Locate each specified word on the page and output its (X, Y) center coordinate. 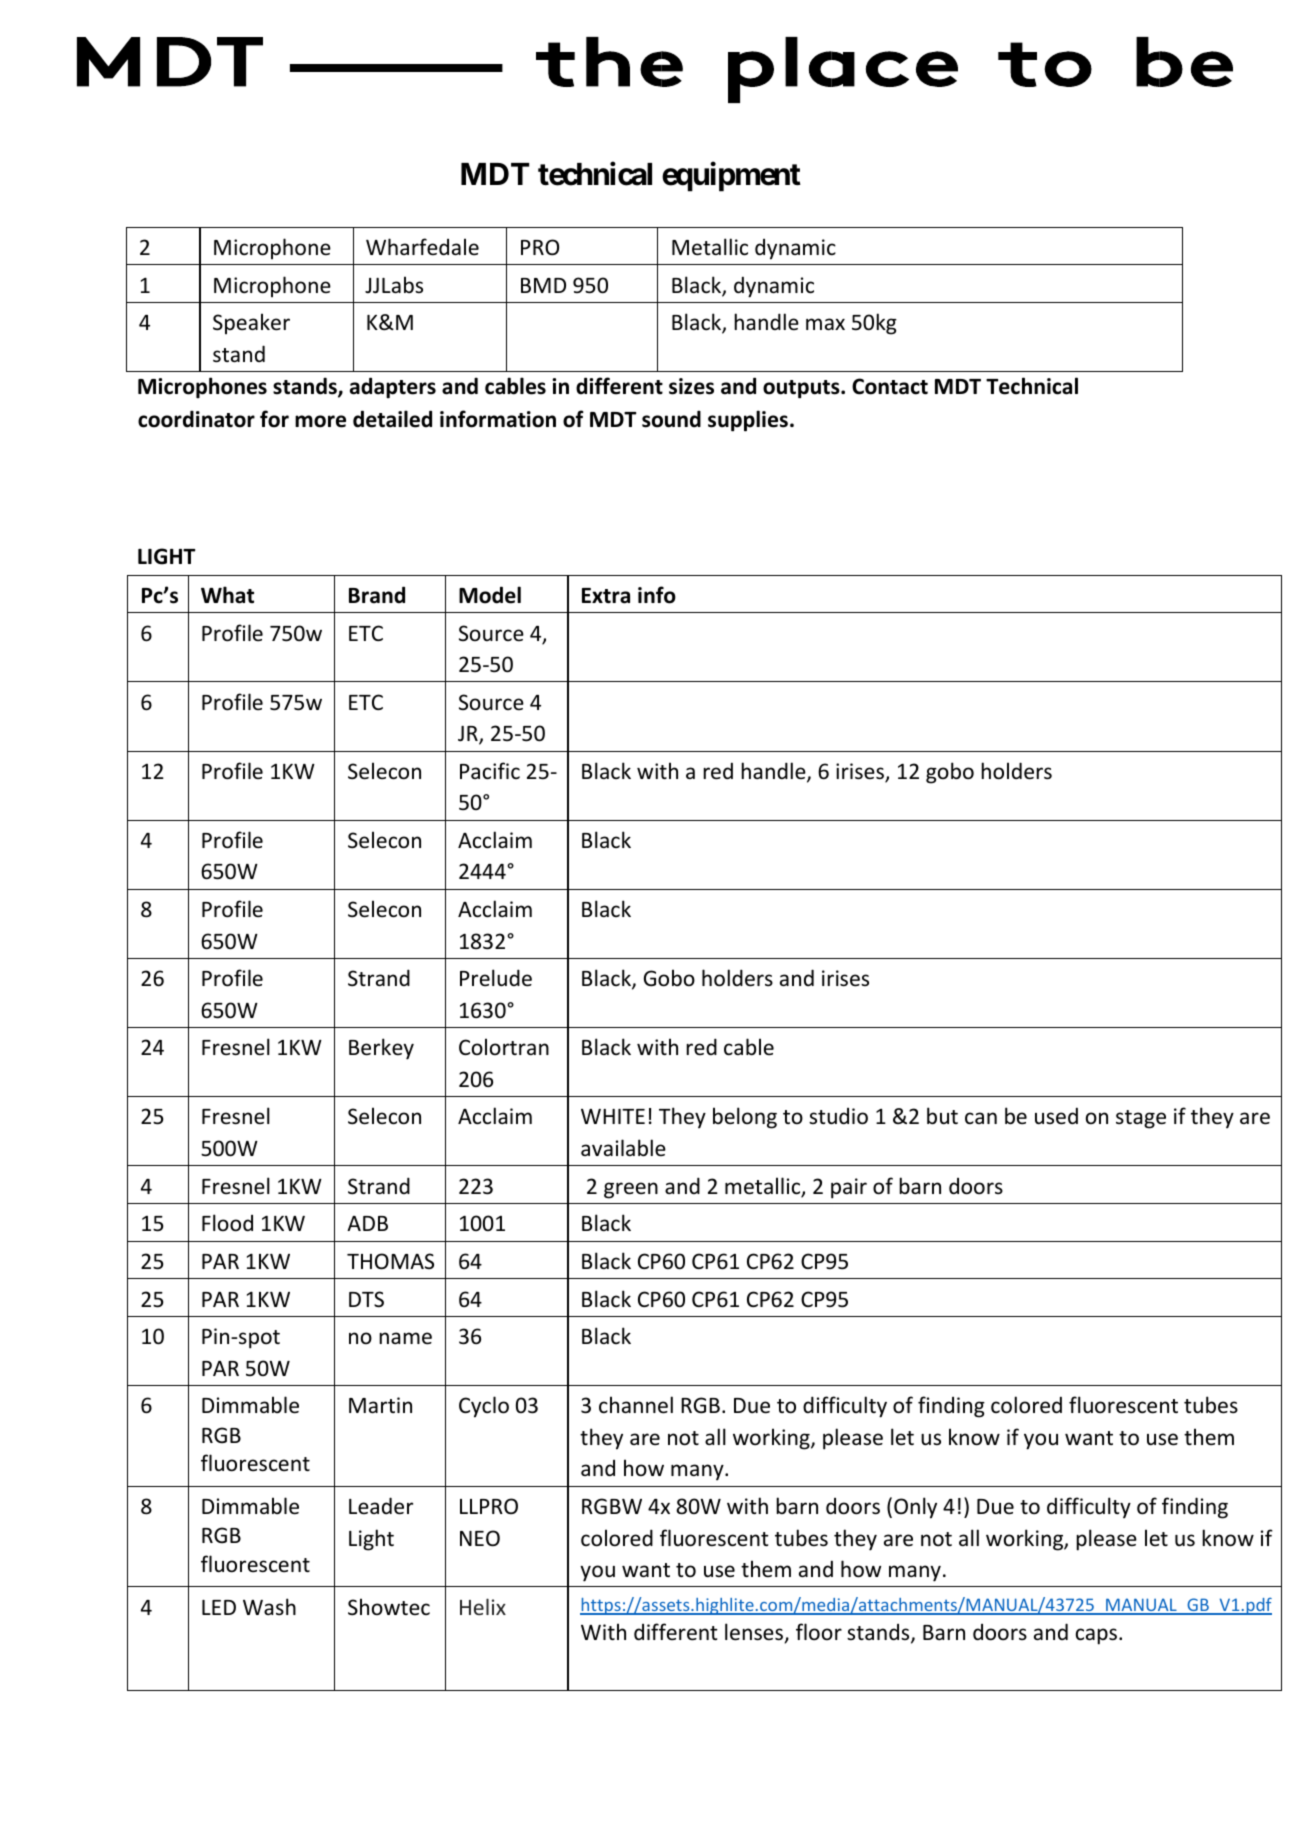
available (623, 1148)
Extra (606, 596)
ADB (367, 1223)
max (825, 324)
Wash (269, 1606)
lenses (755, 1633)
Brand (377, 595)
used (1056, 1116)
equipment (731, 177)
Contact (890, 386)
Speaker (251, 323)
